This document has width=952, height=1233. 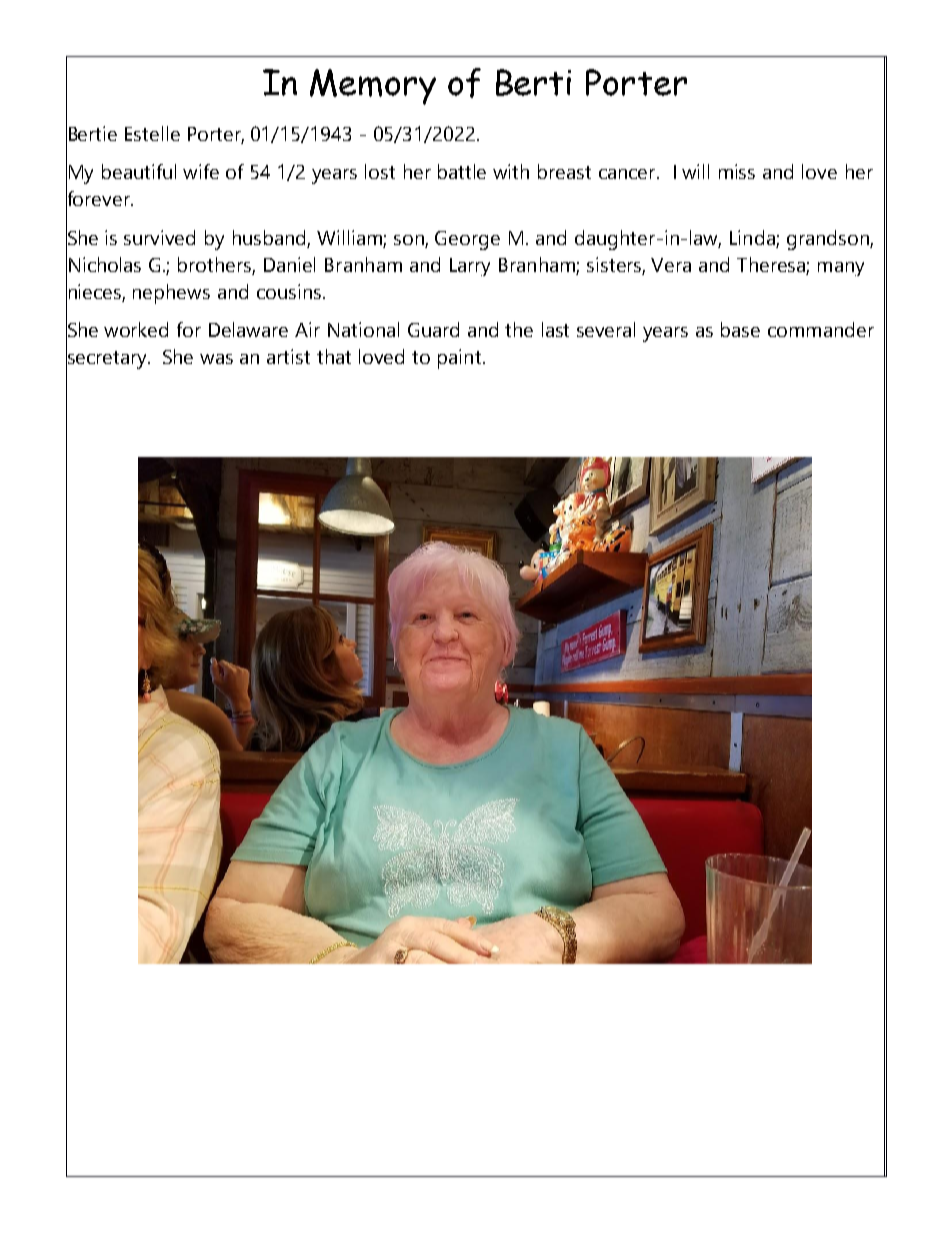 What do you see at coordinates (152, 133) in the document?
I see `Estelle` at bounding box center [152, 133].
